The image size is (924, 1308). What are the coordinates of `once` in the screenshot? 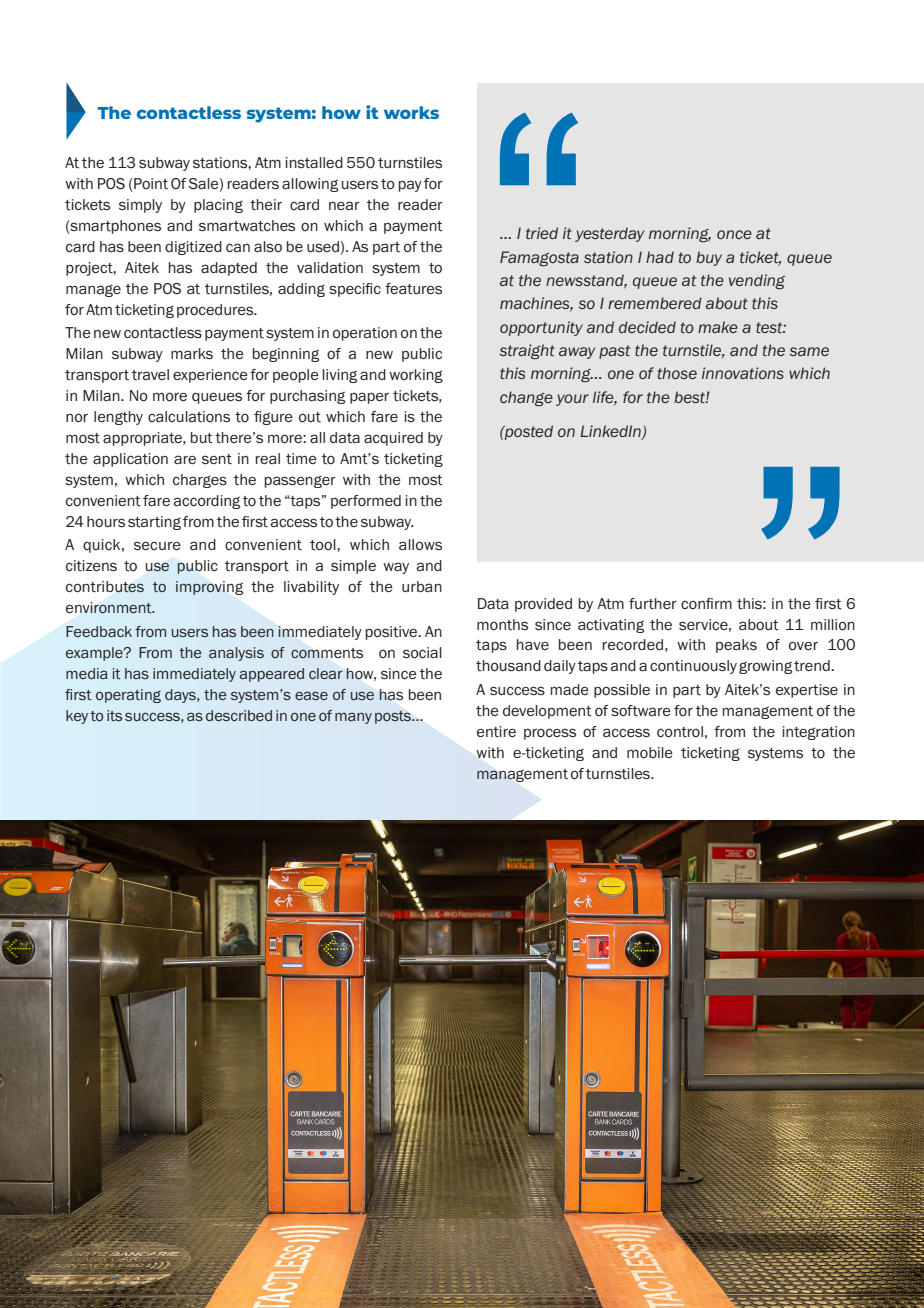 It's located at (734, 235).
